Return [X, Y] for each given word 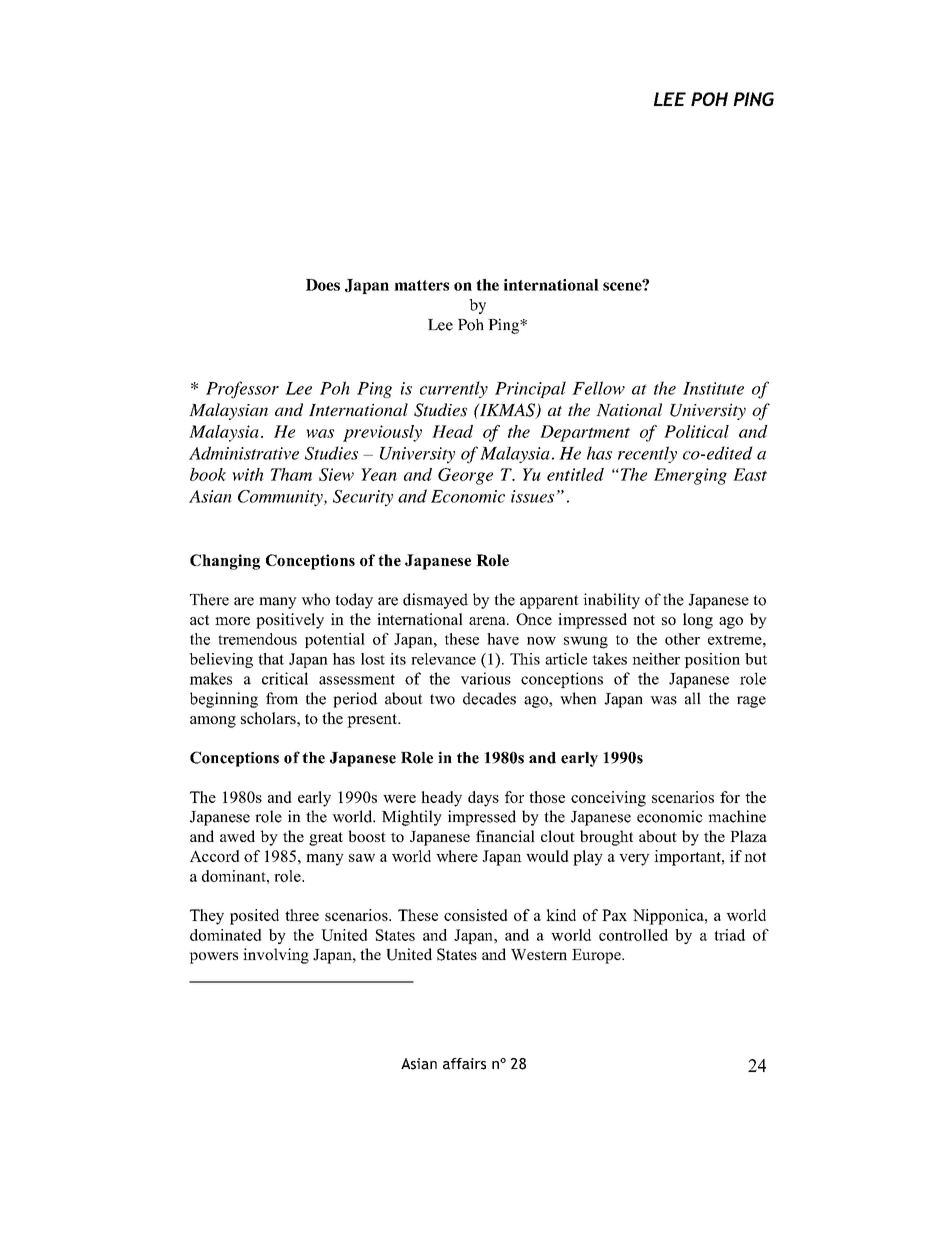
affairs [464, 1064]
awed [237, 836]
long [698, 621]
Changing [225, 562]
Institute [713, 388]
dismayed [435, 601]
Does [323, 285]
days [483, 799]
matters [421, 285]
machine [737, 816]
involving [276, 956]
